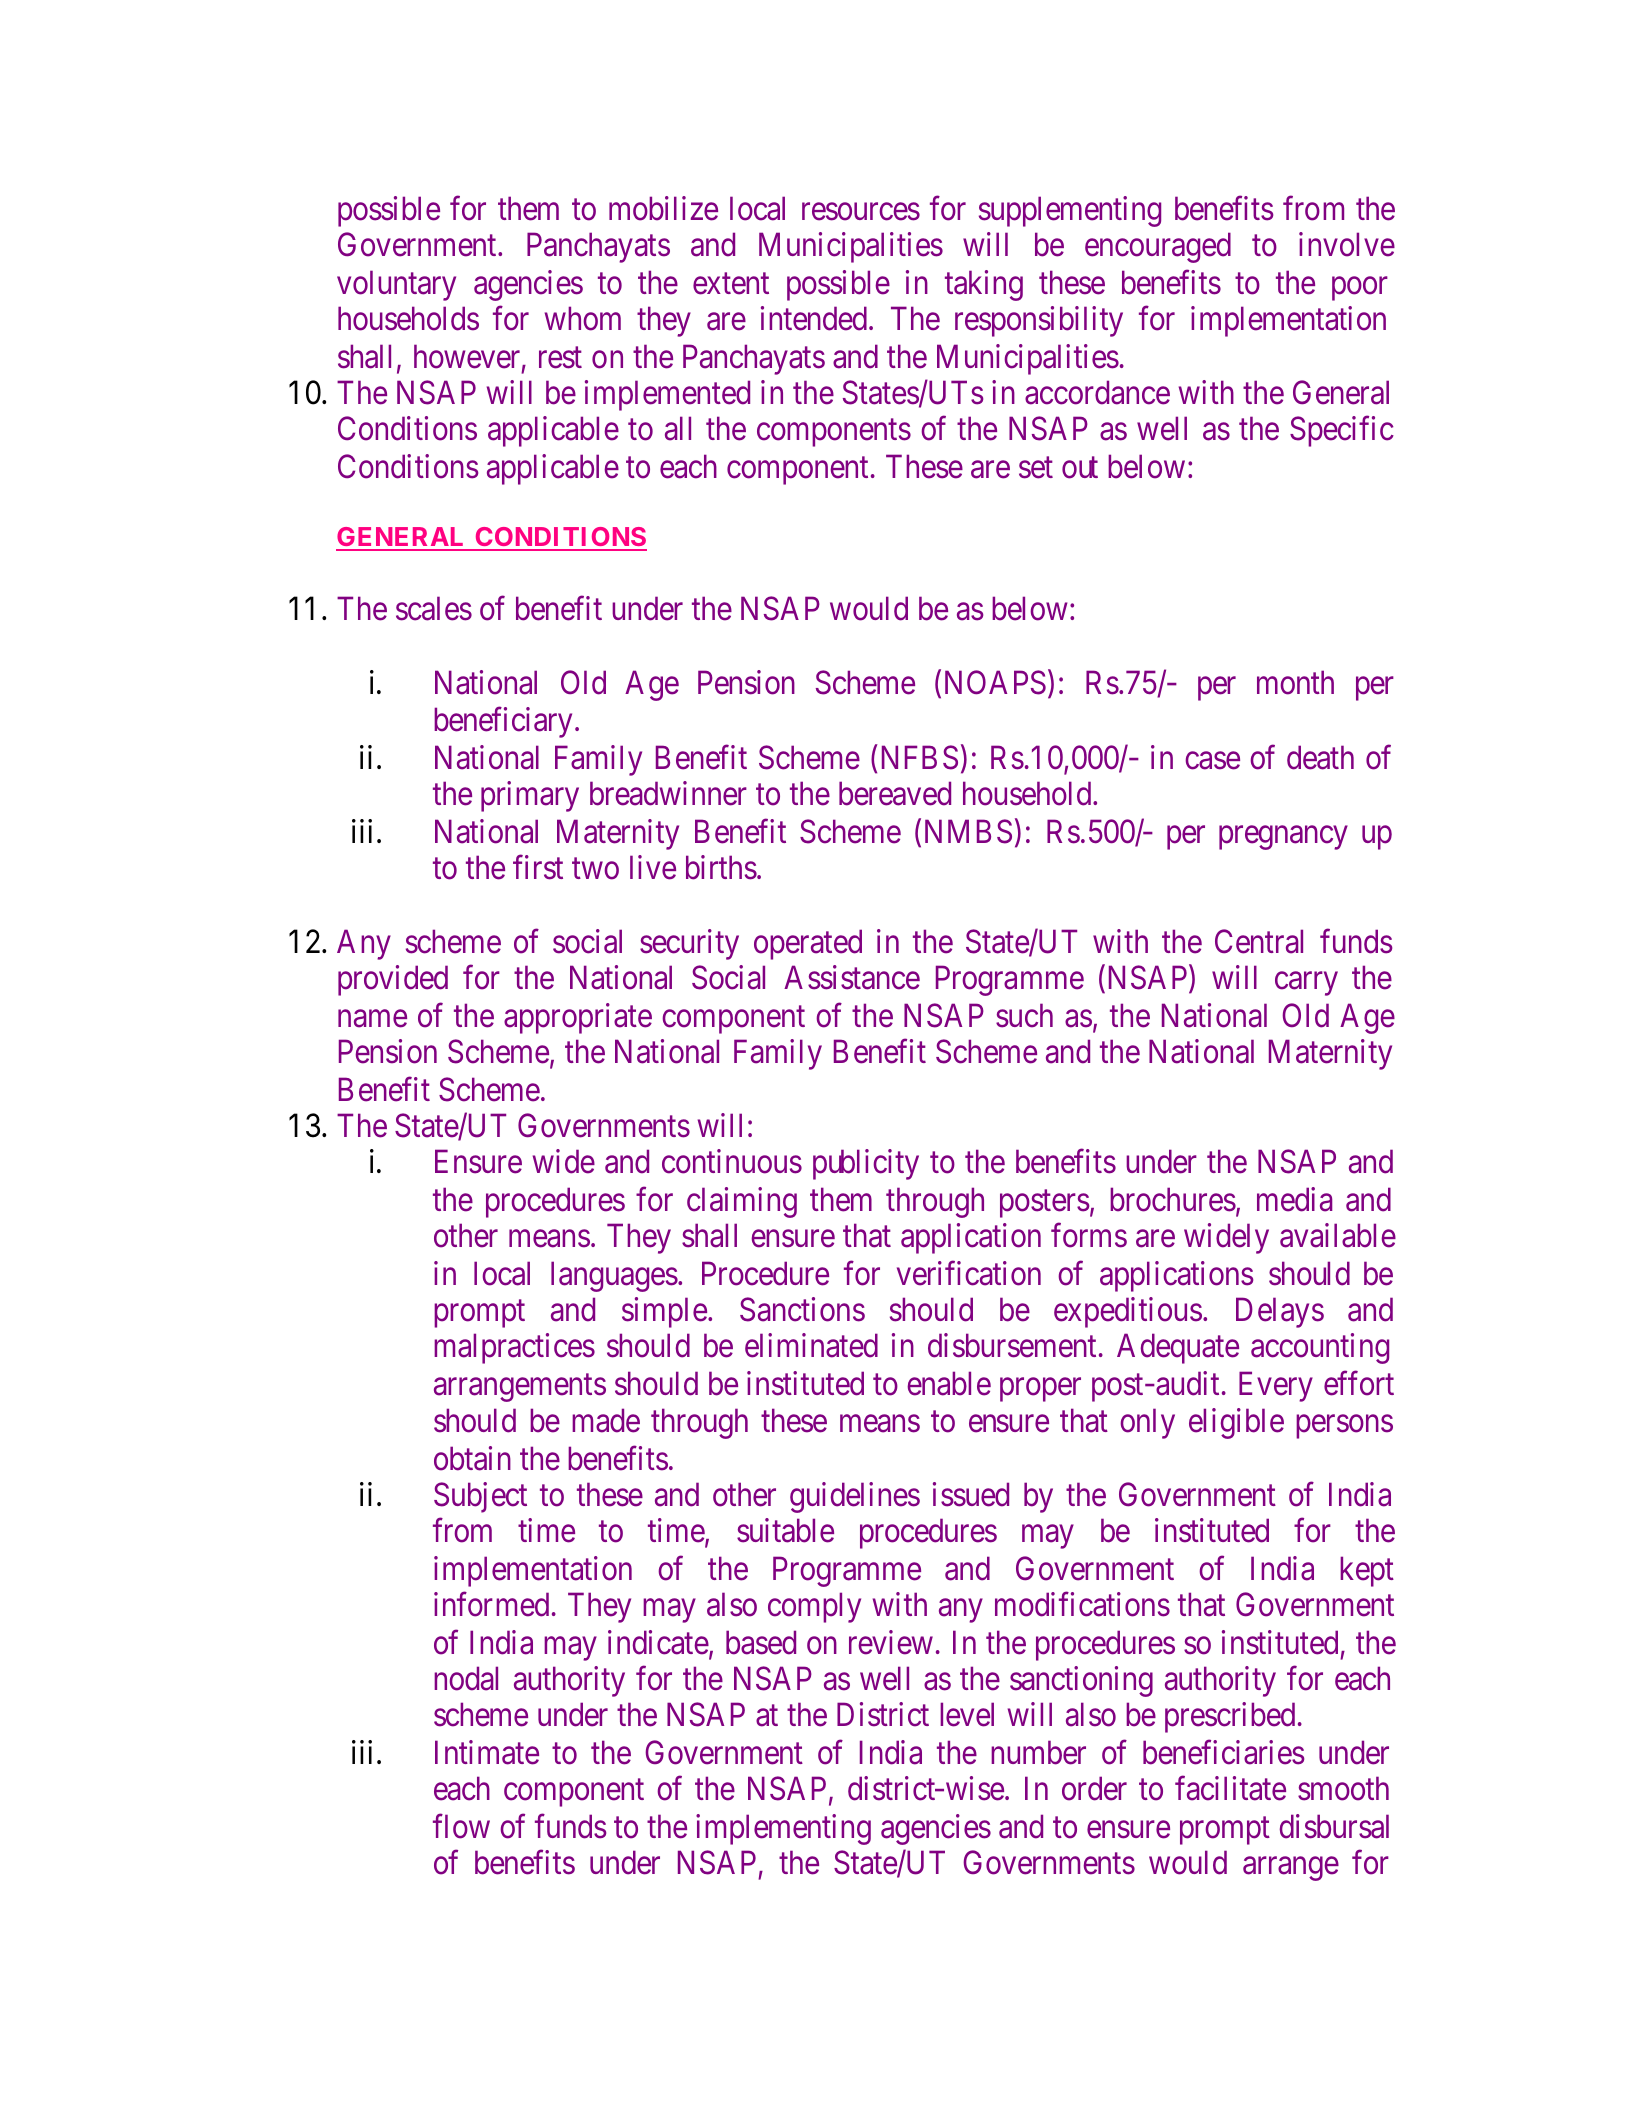  What do you see at coordinates (480, 1497) in the page?
I see `Subject` at bounding box center [480, 1497].
